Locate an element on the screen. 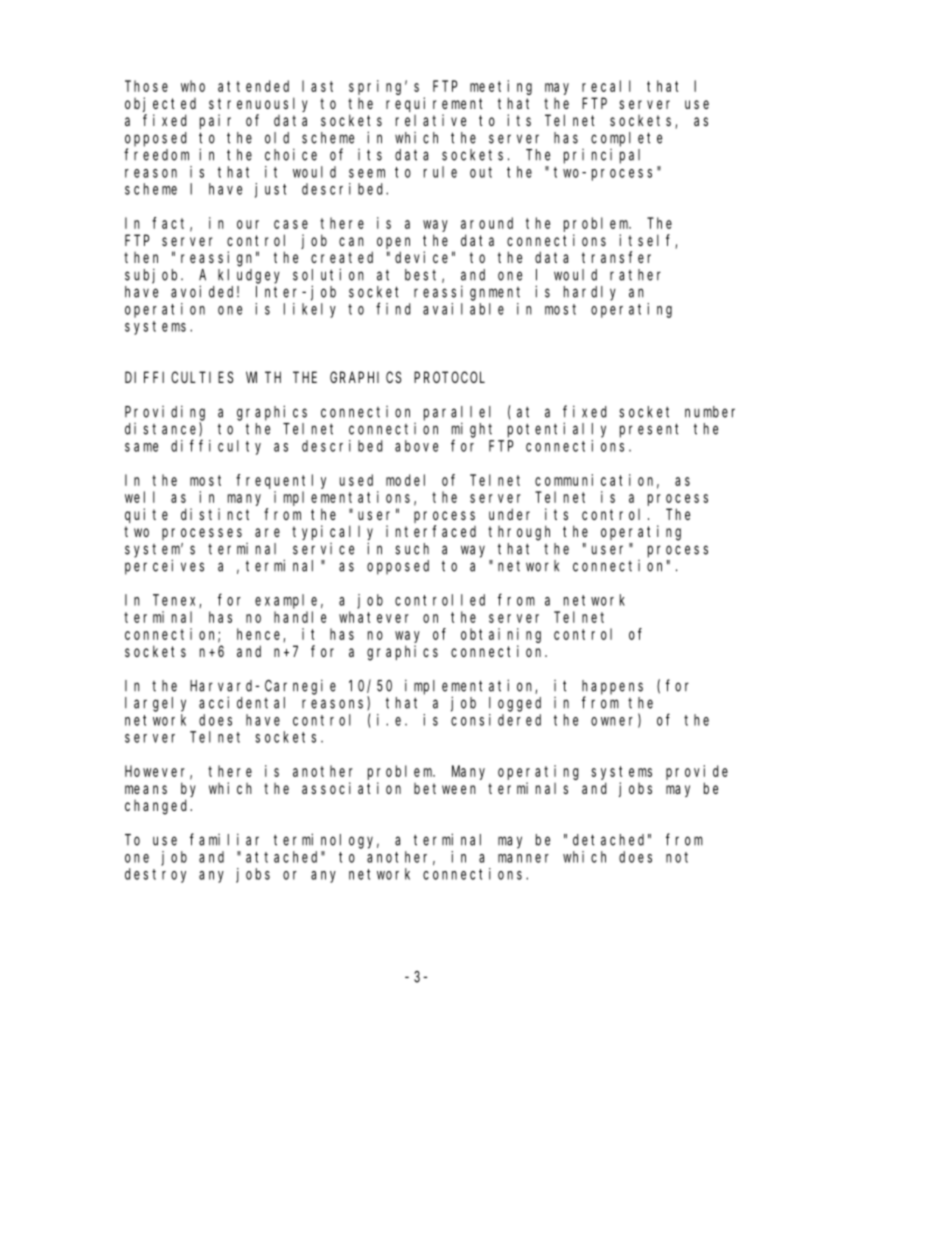  obtaining is located at coordinates (501, 635).
